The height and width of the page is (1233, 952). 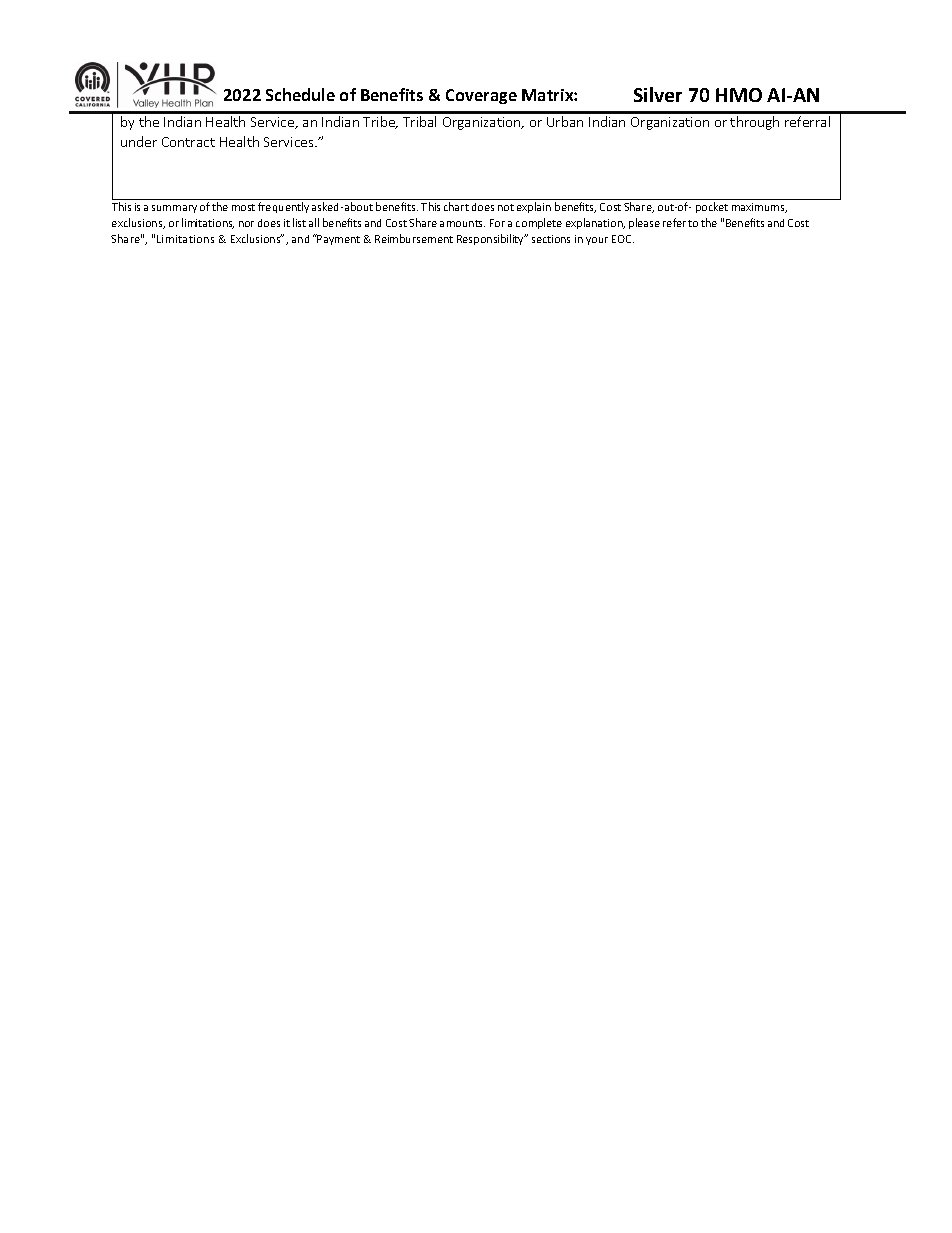 I want to click on Tribal, so click(x=419, y=121).
